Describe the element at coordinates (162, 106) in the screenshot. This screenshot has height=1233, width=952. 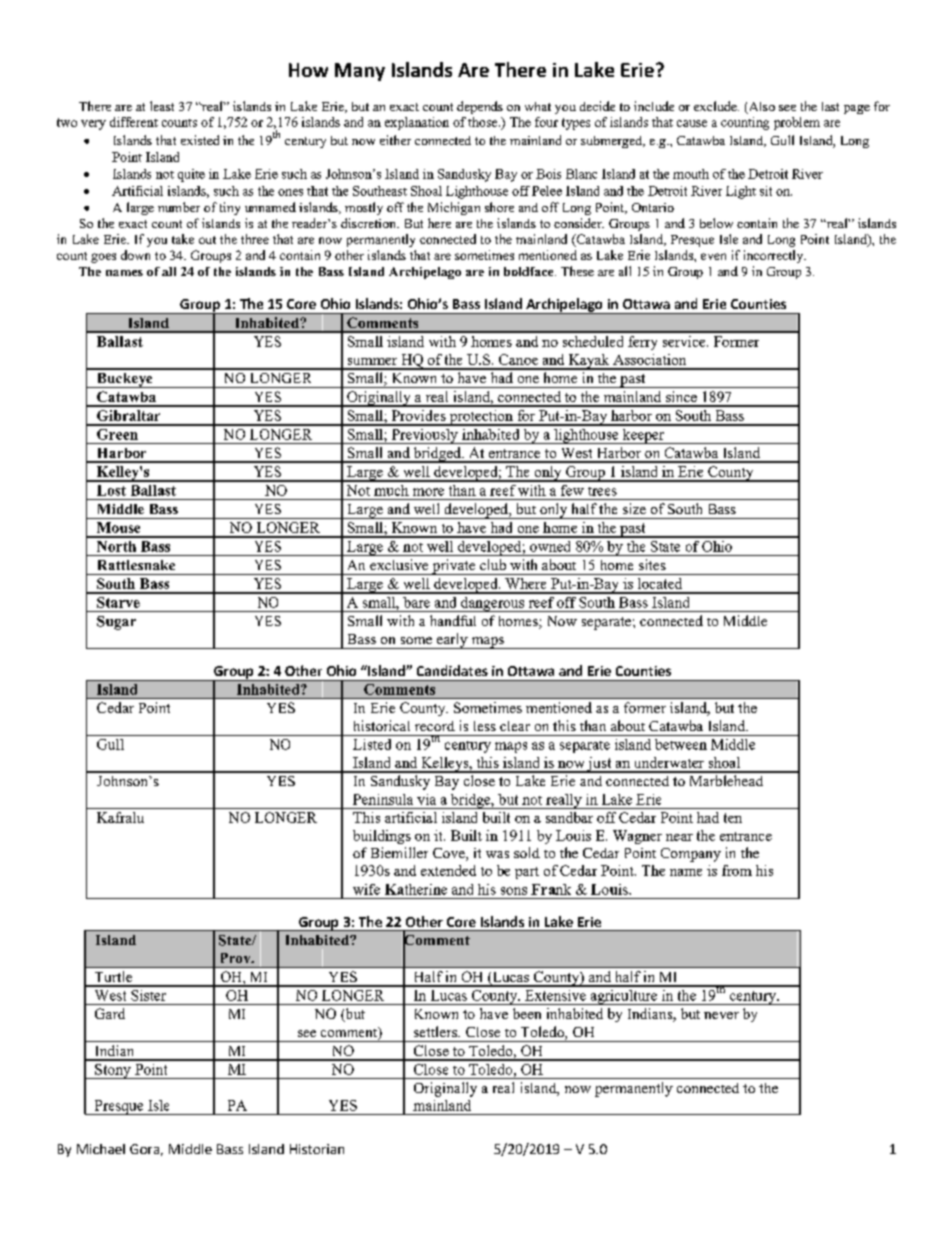
I see `least` at that location.
